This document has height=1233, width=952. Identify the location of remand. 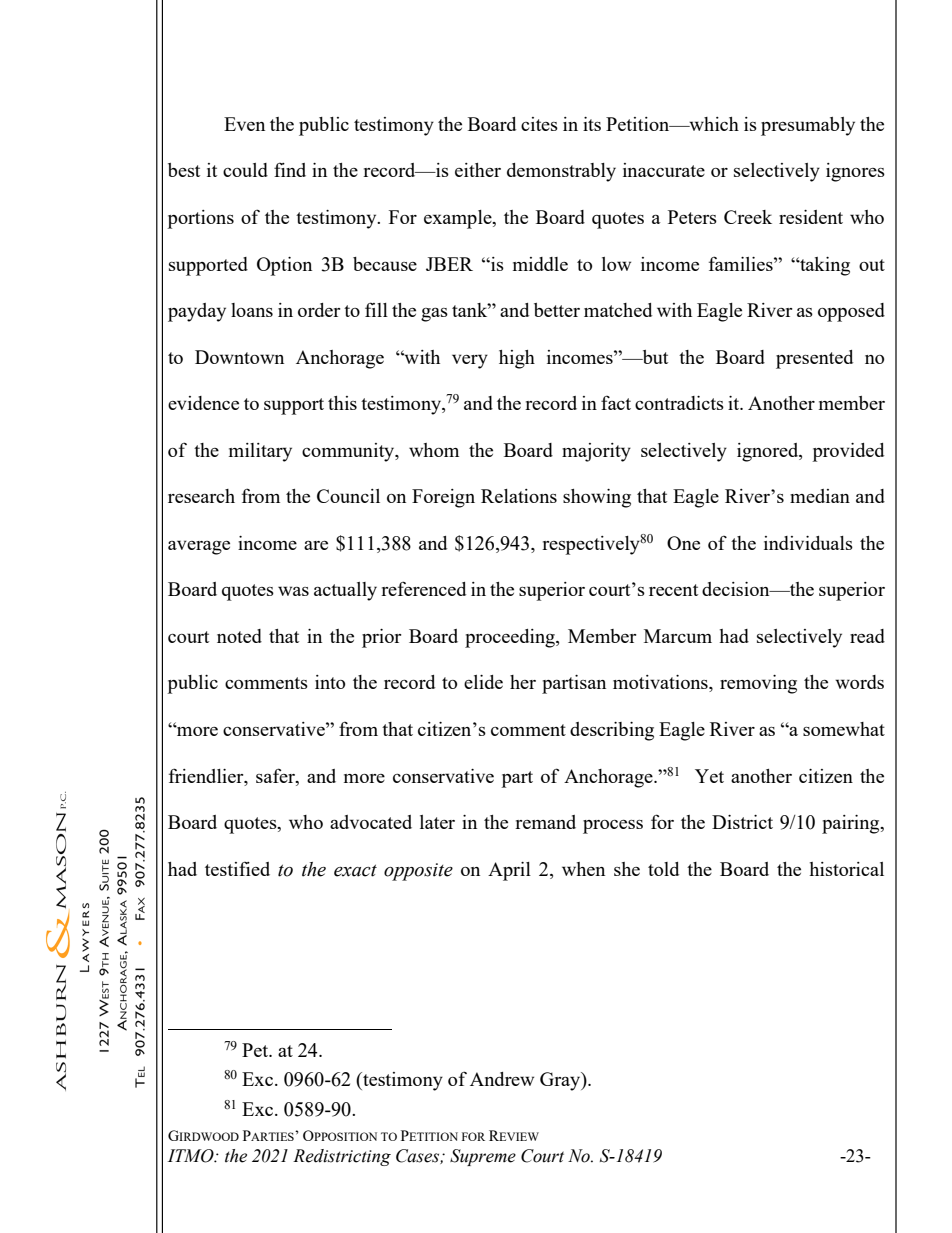
(545, 822).
